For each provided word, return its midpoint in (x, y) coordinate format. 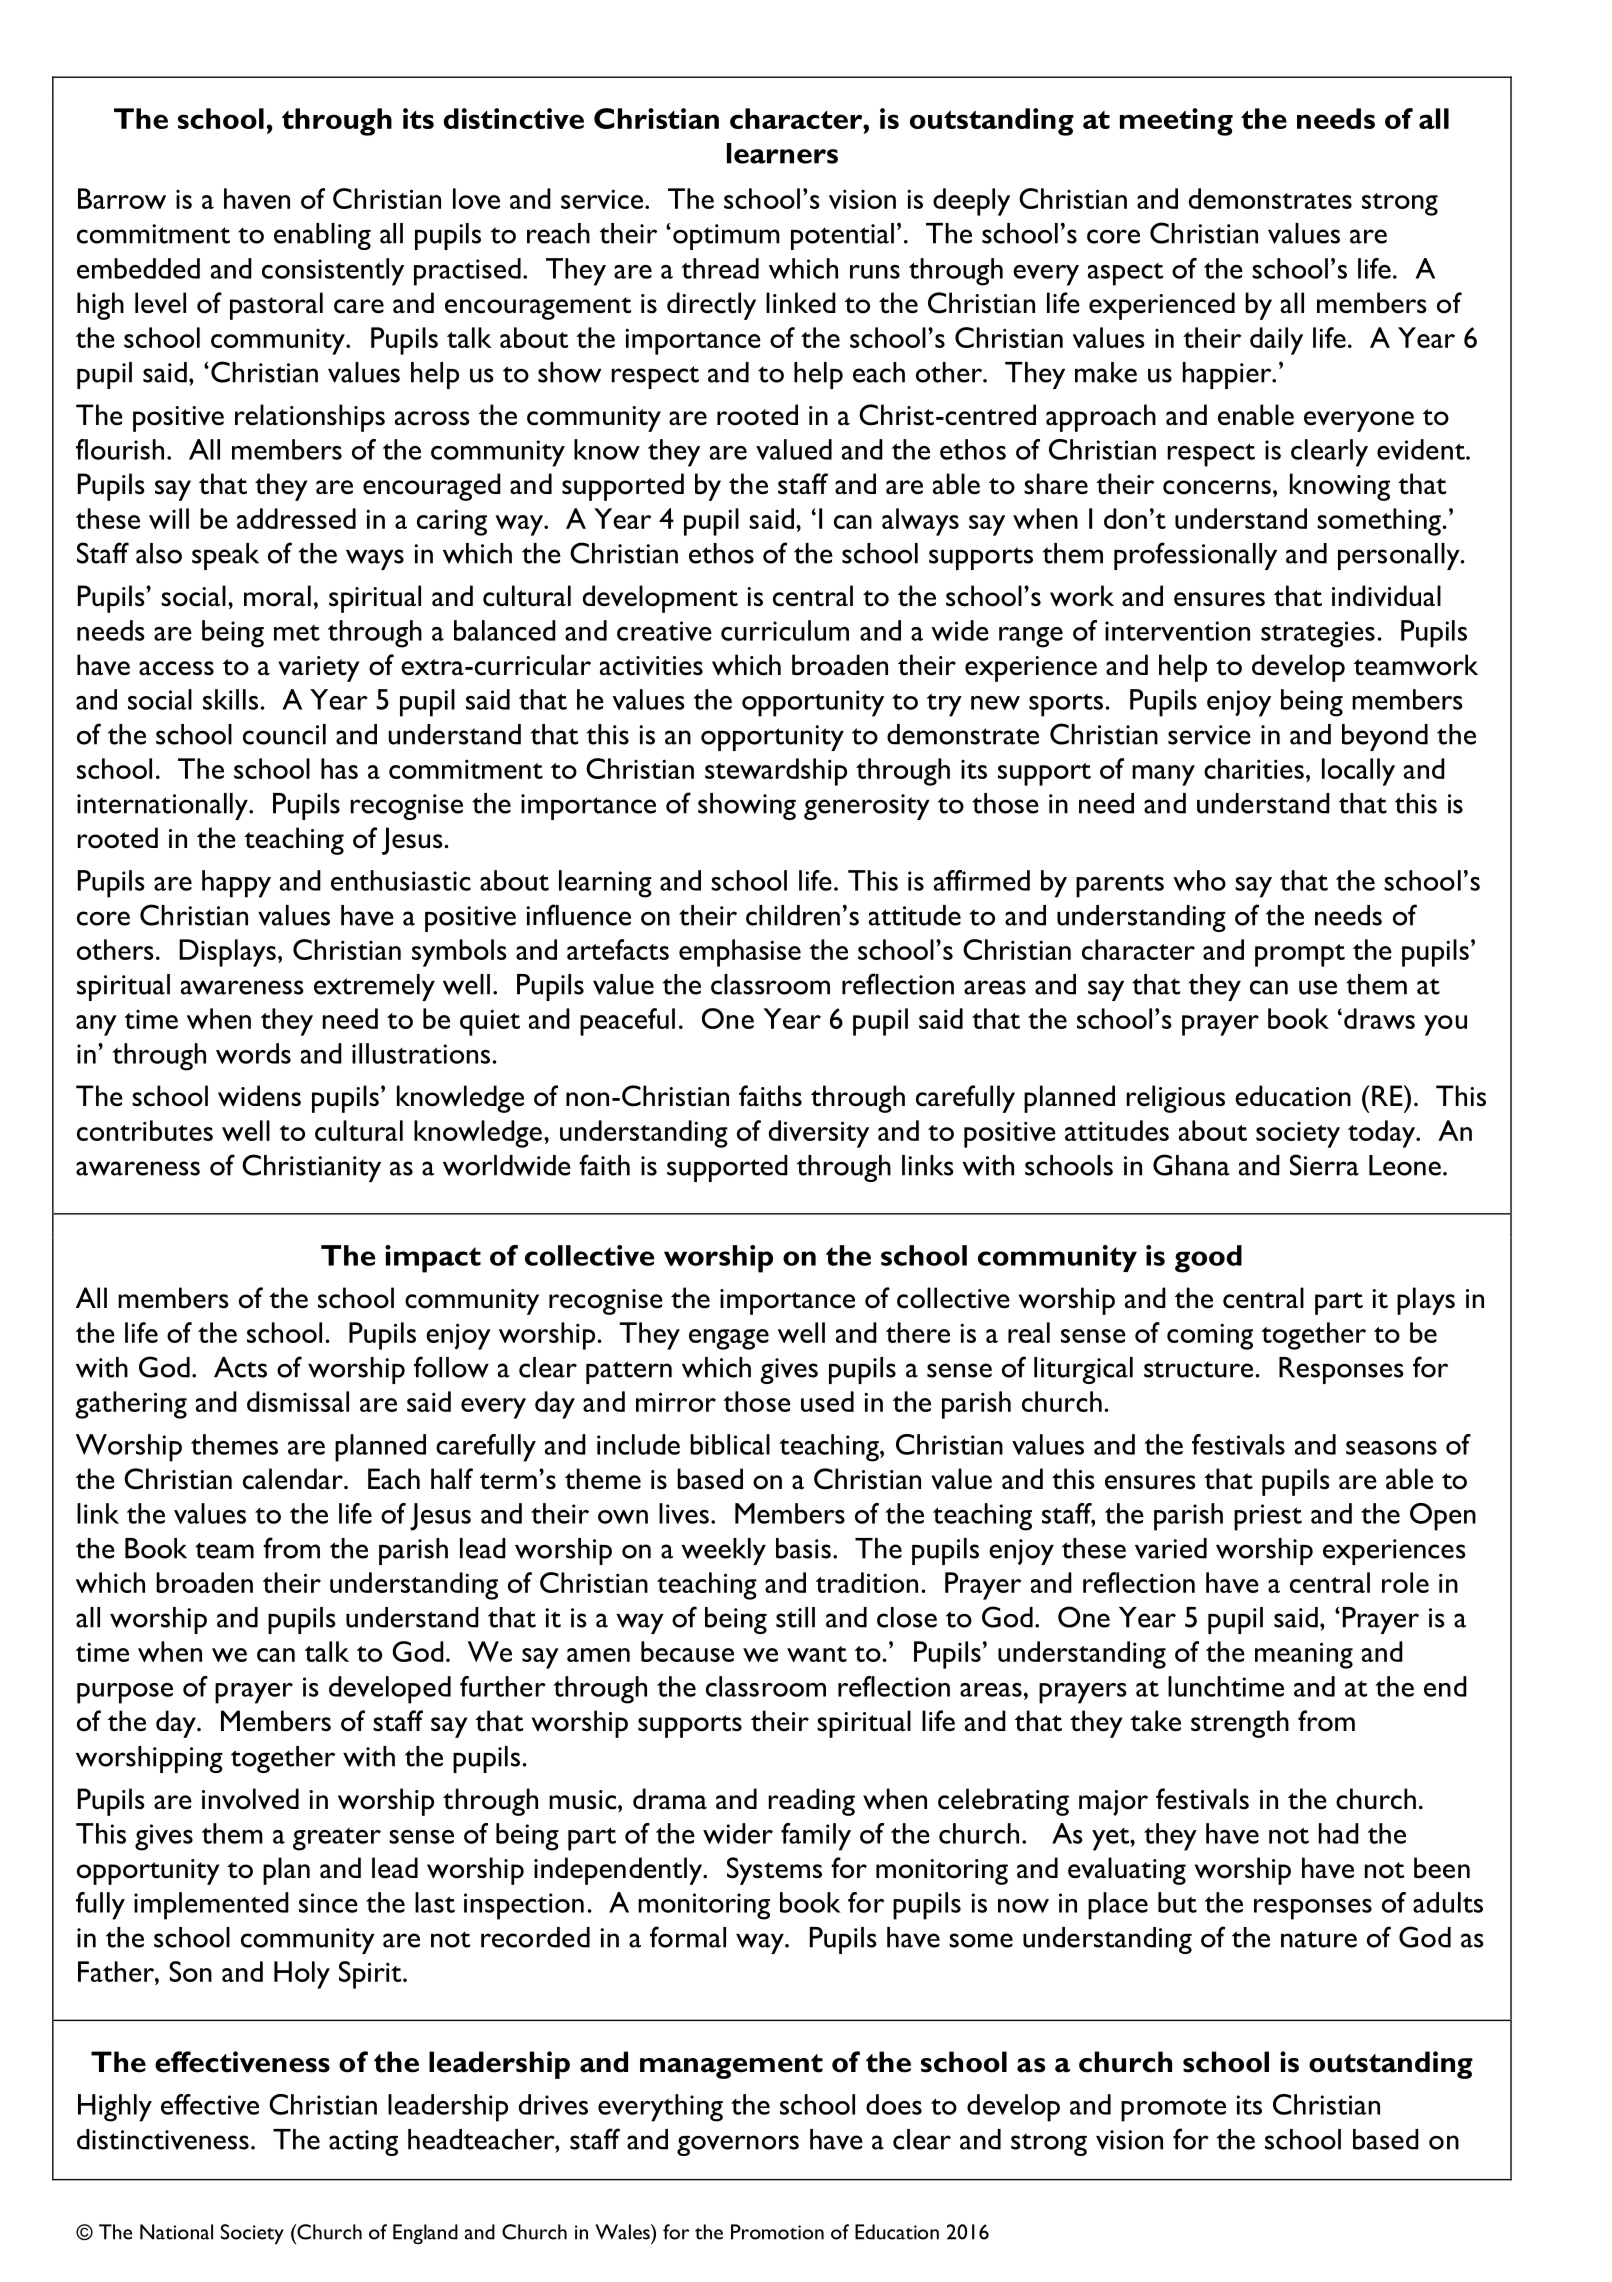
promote (1173, 2110)
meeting (1176, 122)
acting (363, 2143)
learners (782, 153)
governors (738, 2145)
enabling (322, 236)
